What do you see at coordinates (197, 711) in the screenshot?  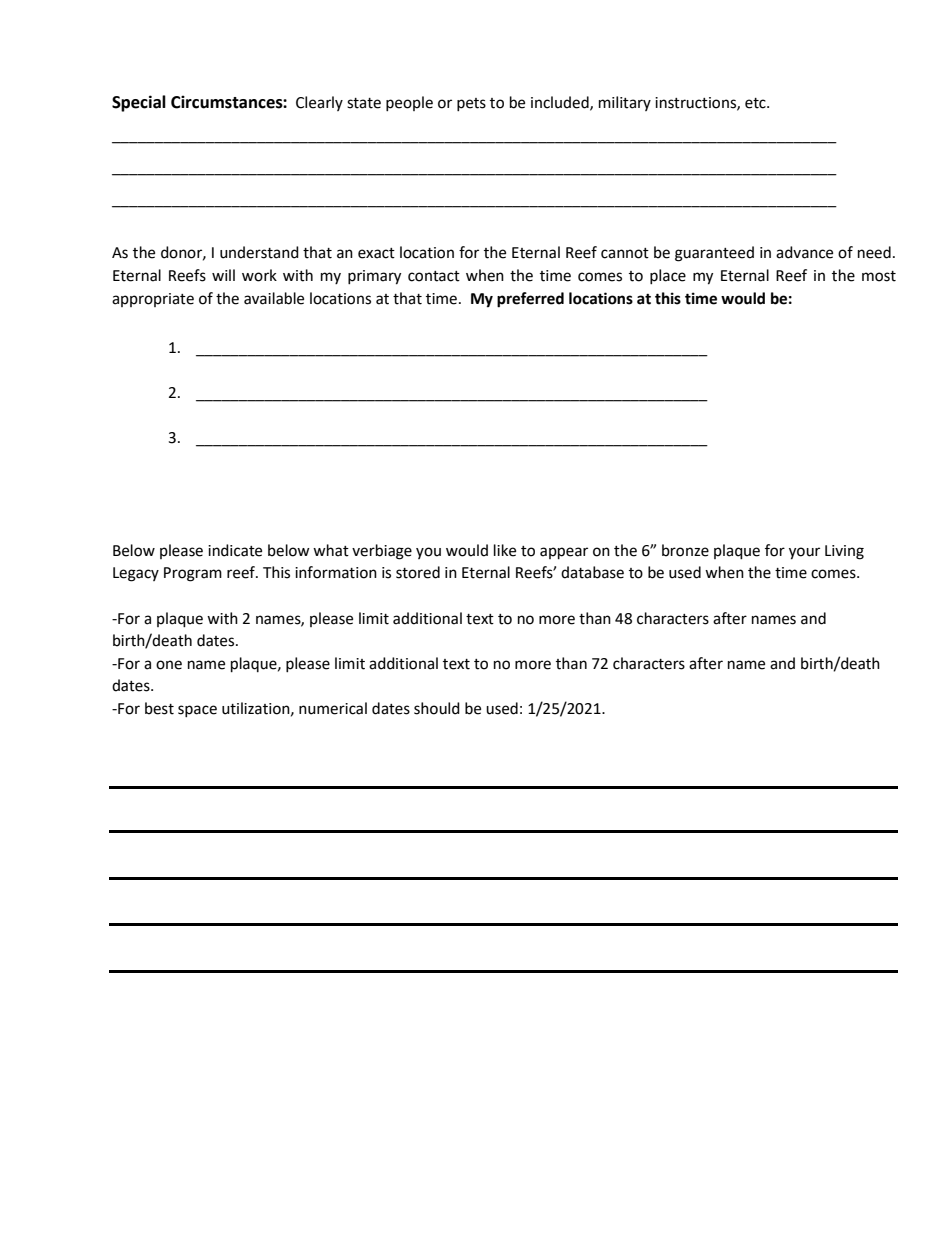 I see `space` at bounding box center [197, 711].
